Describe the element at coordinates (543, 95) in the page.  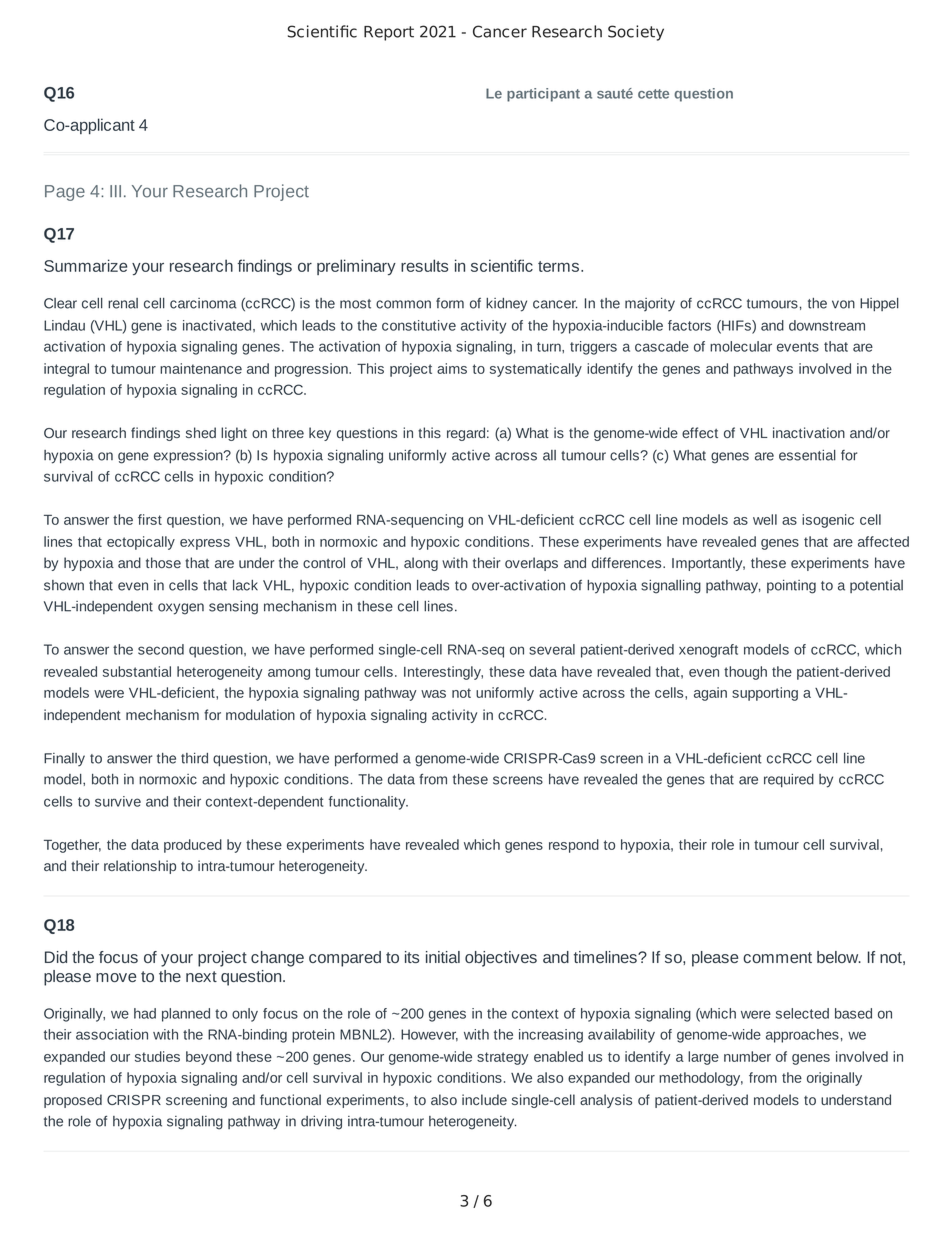
I see `participant` at that location.
